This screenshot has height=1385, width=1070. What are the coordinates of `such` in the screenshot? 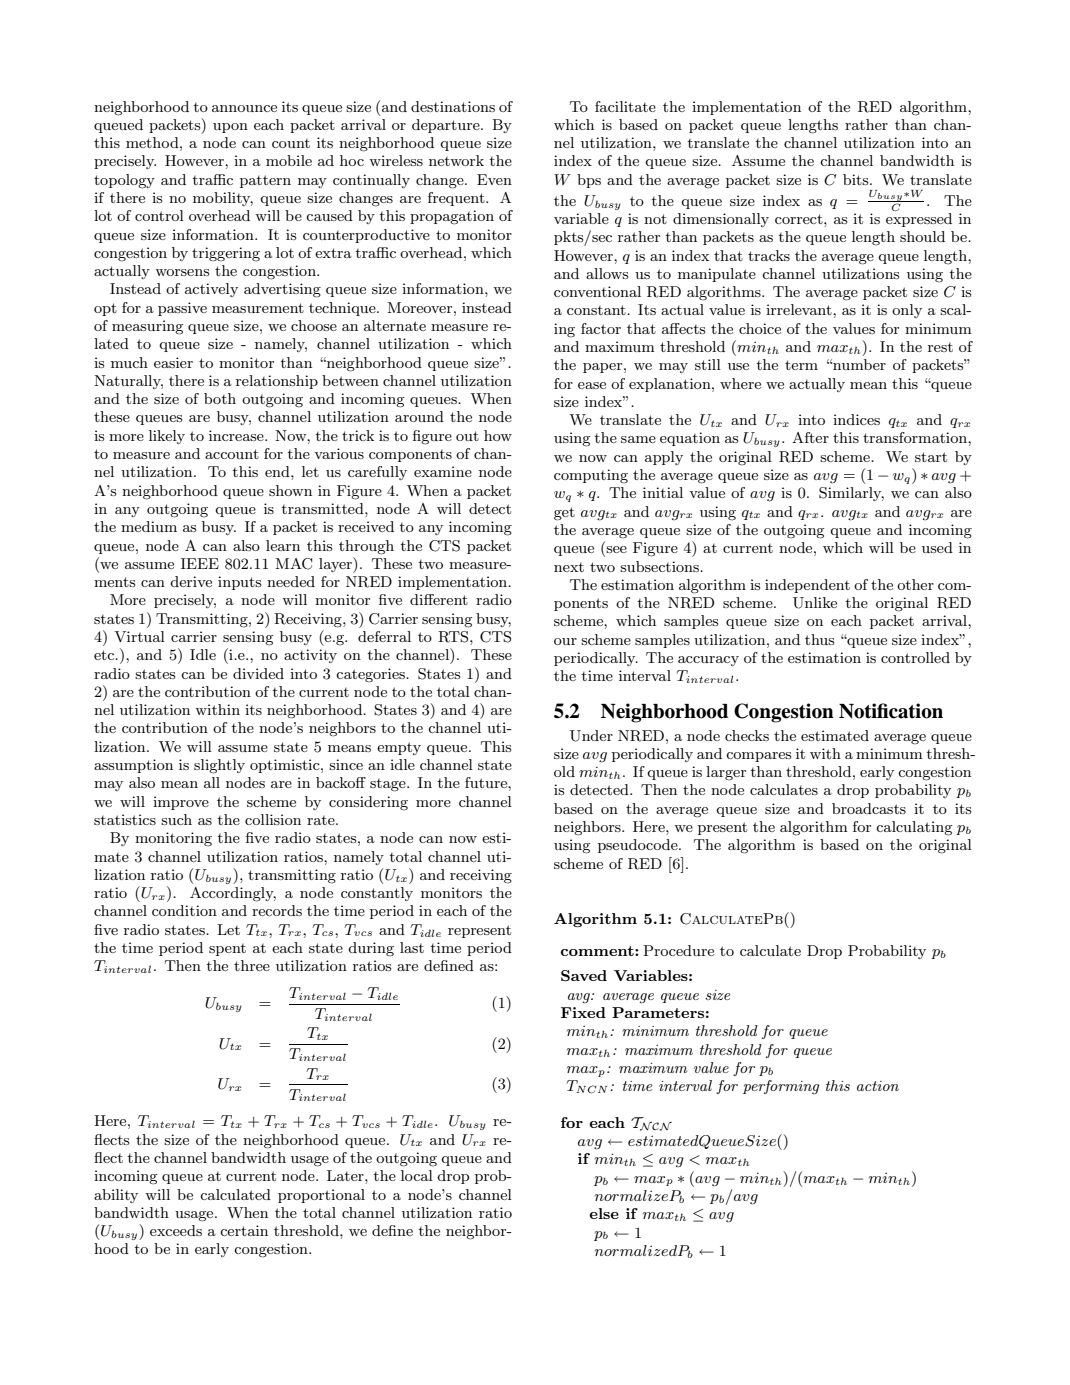 It's located at (176, 819).
